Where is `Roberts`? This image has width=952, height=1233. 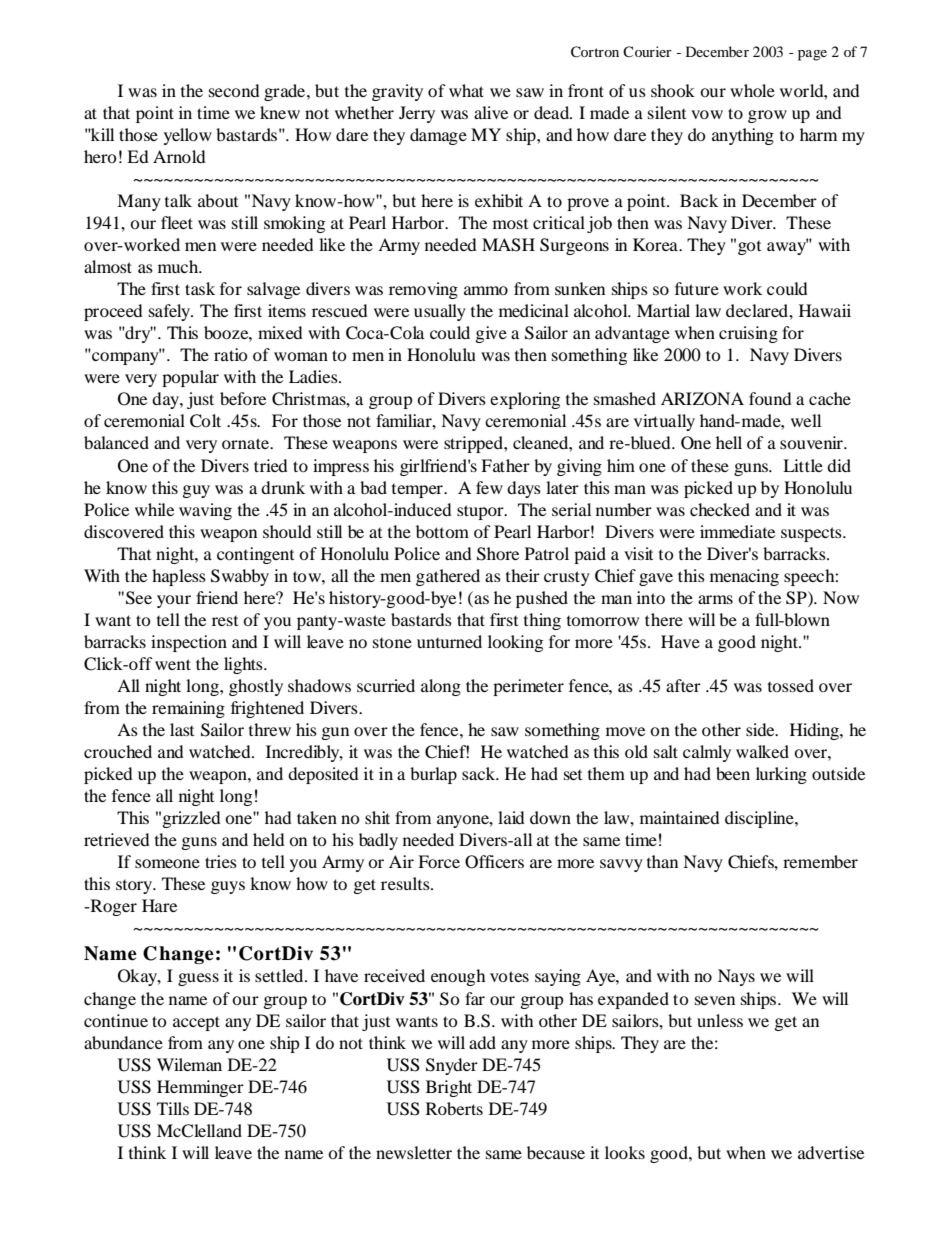
Roberts is located at coordinates (454, 1108).
